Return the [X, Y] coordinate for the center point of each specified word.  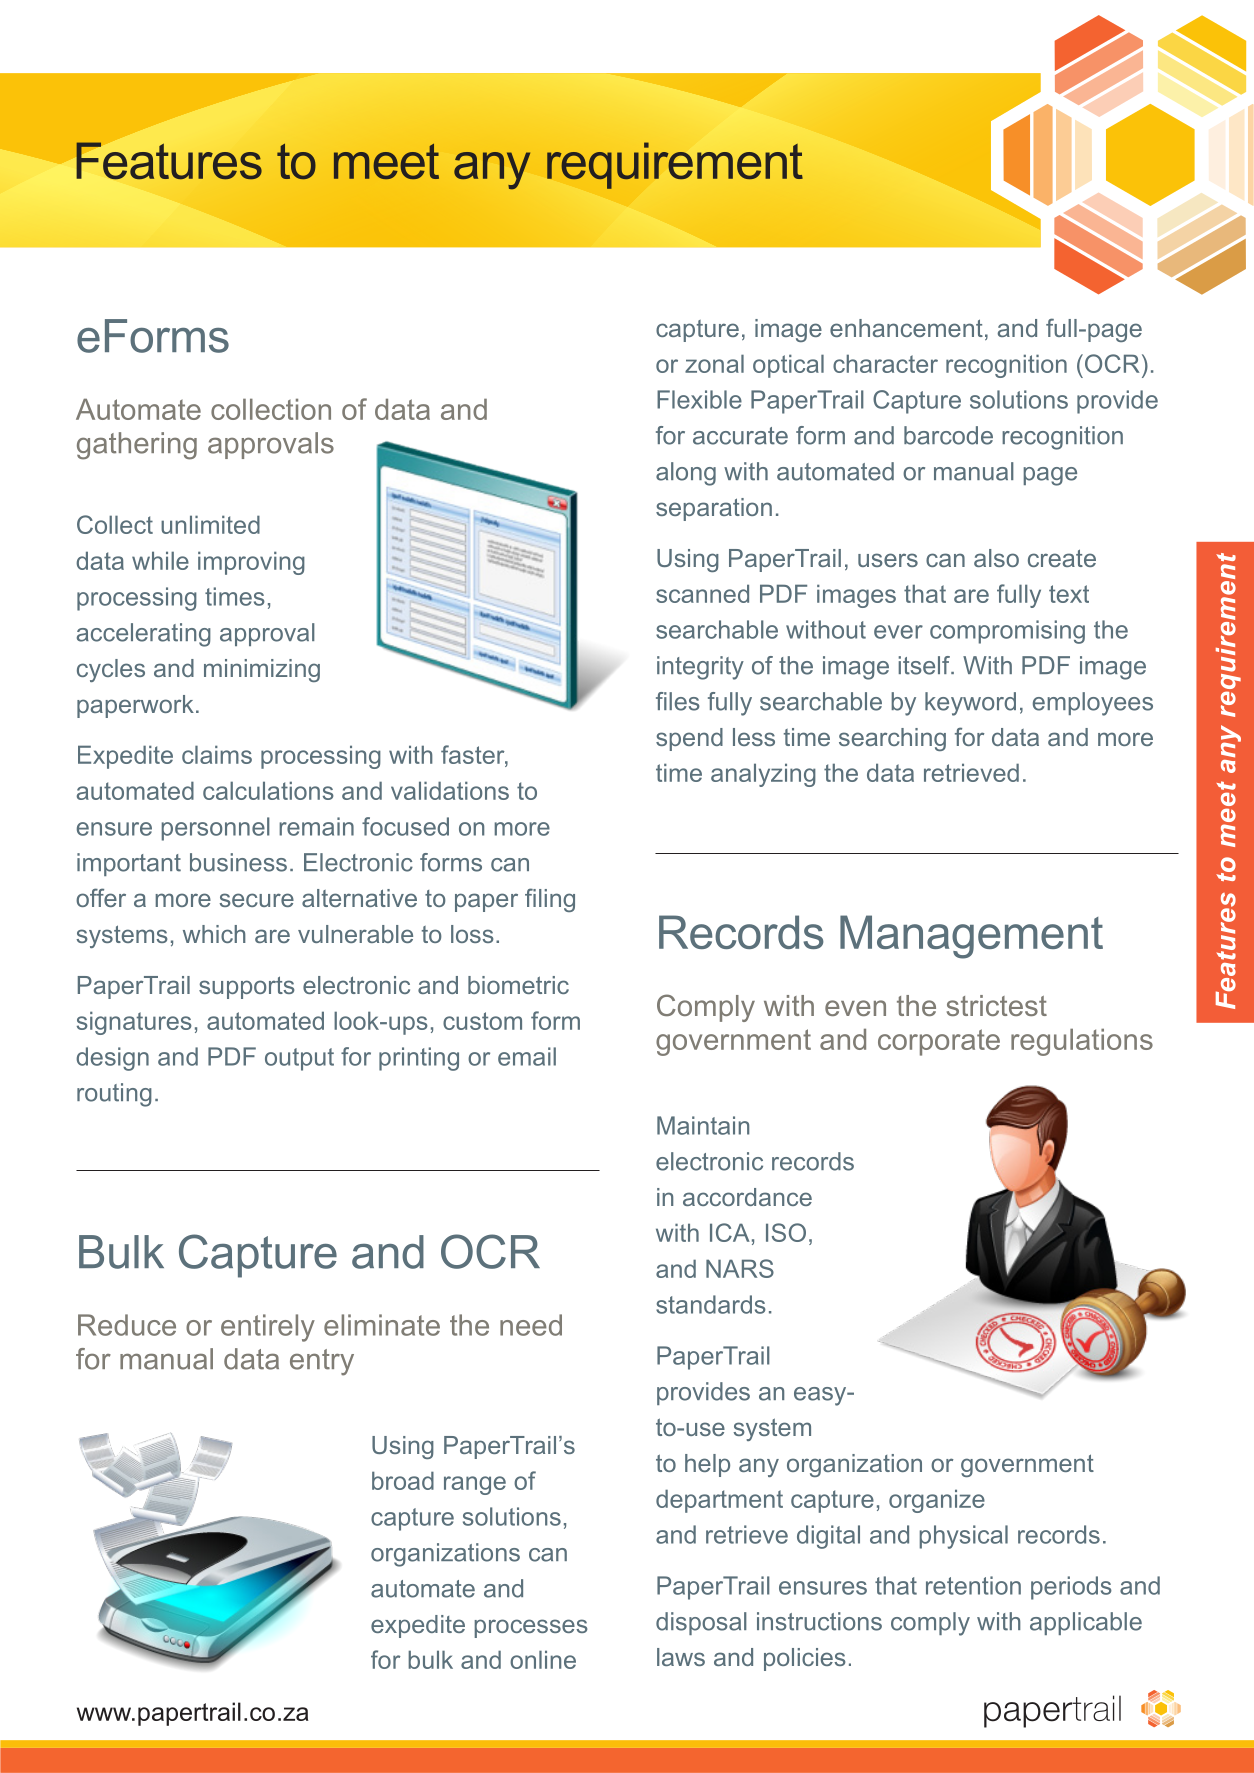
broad [403, 1480]
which [214, 934]
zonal [714, 363]
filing [550, 900]
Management [971, 937]
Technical [196, 161]
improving [251, 563]
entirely [268, 1328]
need [531, 1325]
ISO [786, 1232]
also [996, 558]
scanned [702, 593]
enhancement [906, 328]
